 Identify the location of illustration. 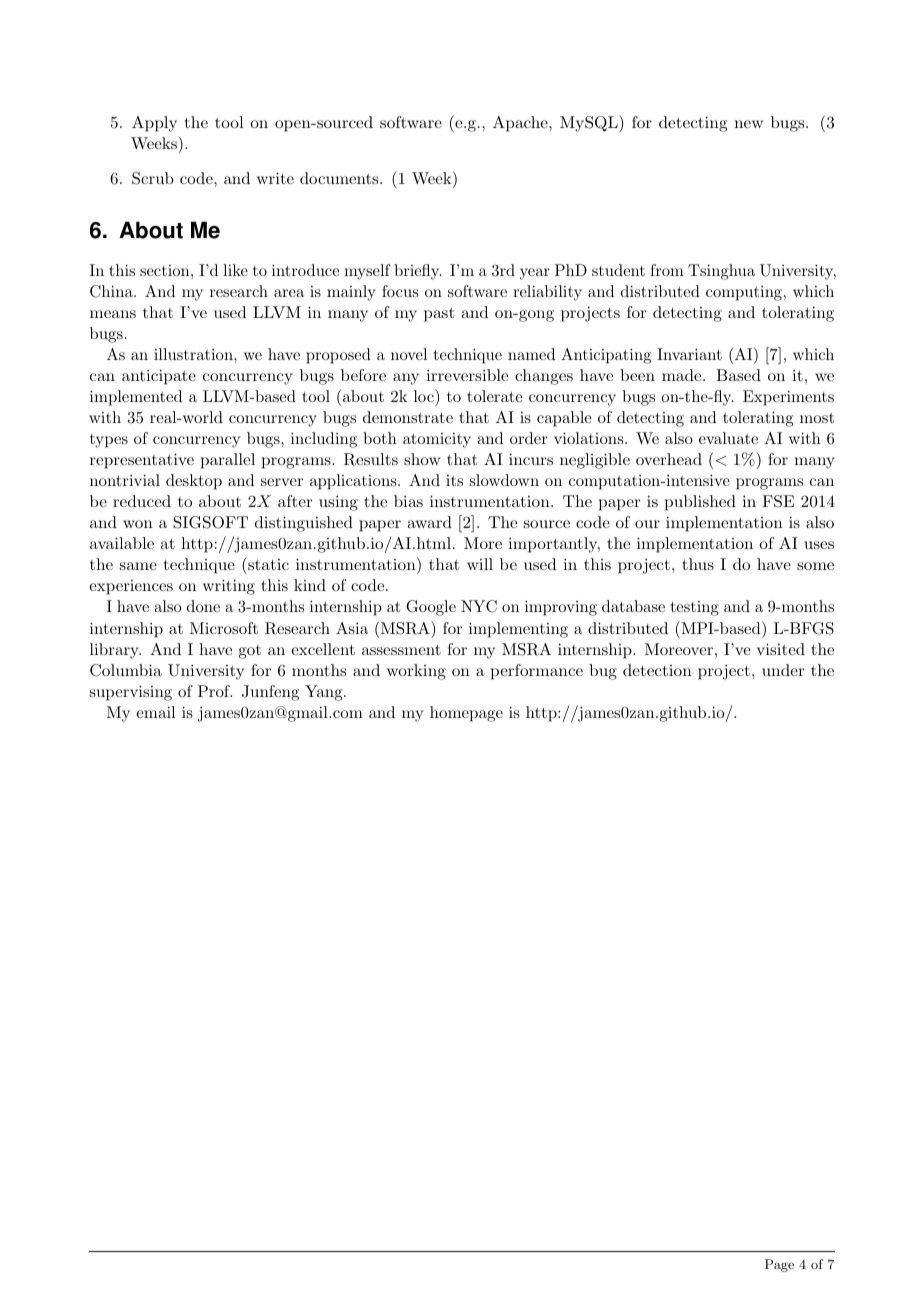
(194, 354).
